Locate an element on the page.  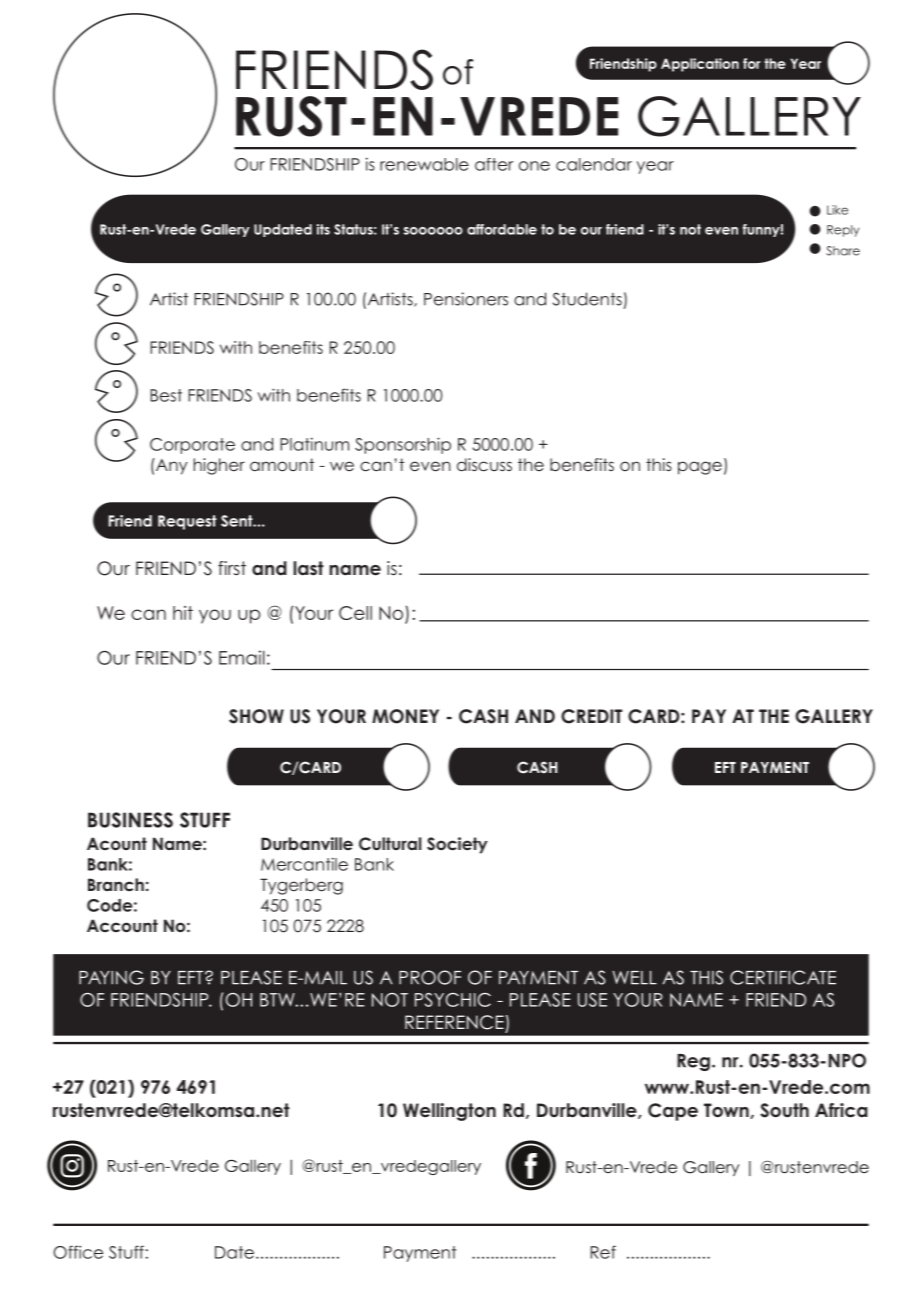
after is located at coordinates (494, 164).
